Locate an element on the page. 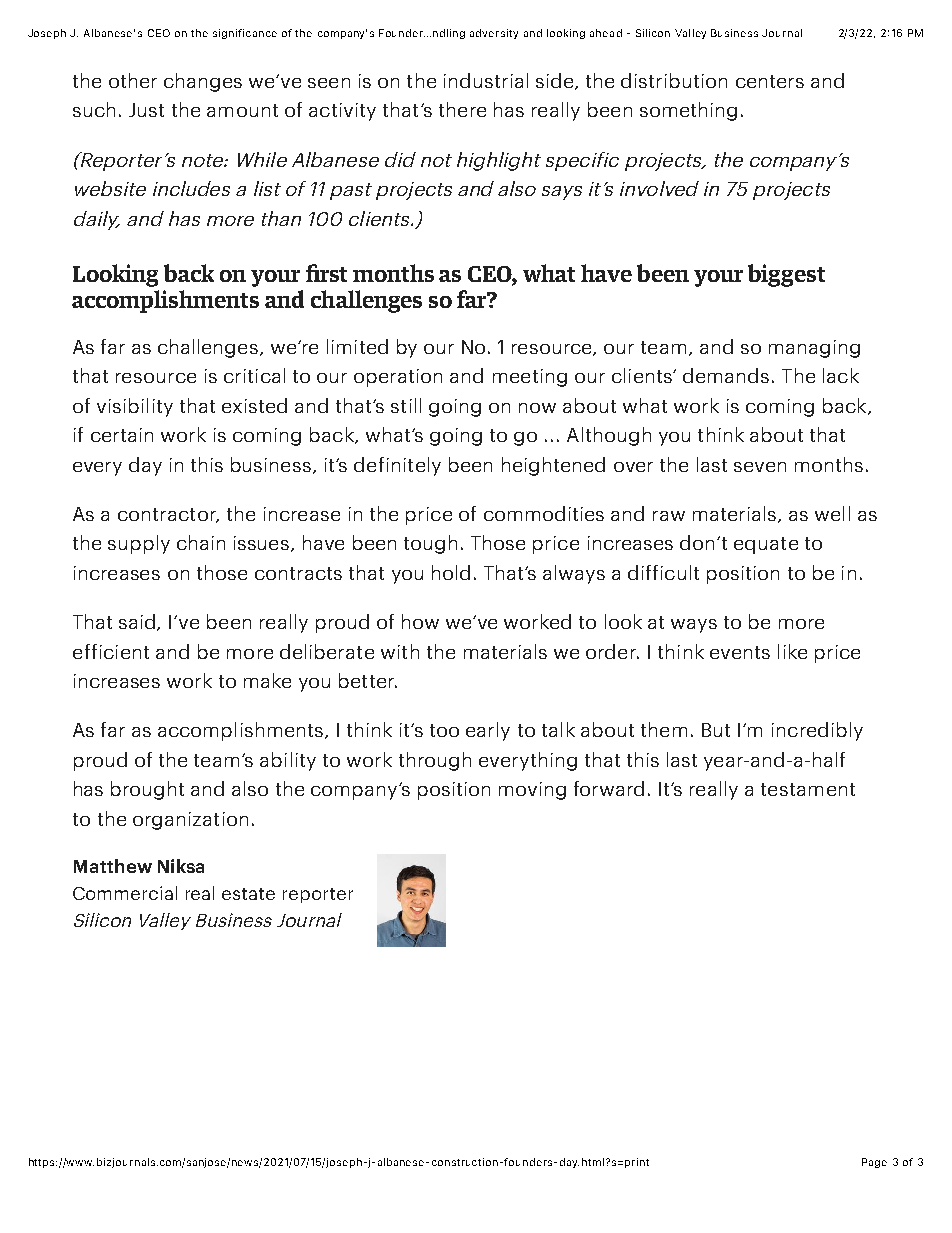  critical is located at coordinates (254, 375).
